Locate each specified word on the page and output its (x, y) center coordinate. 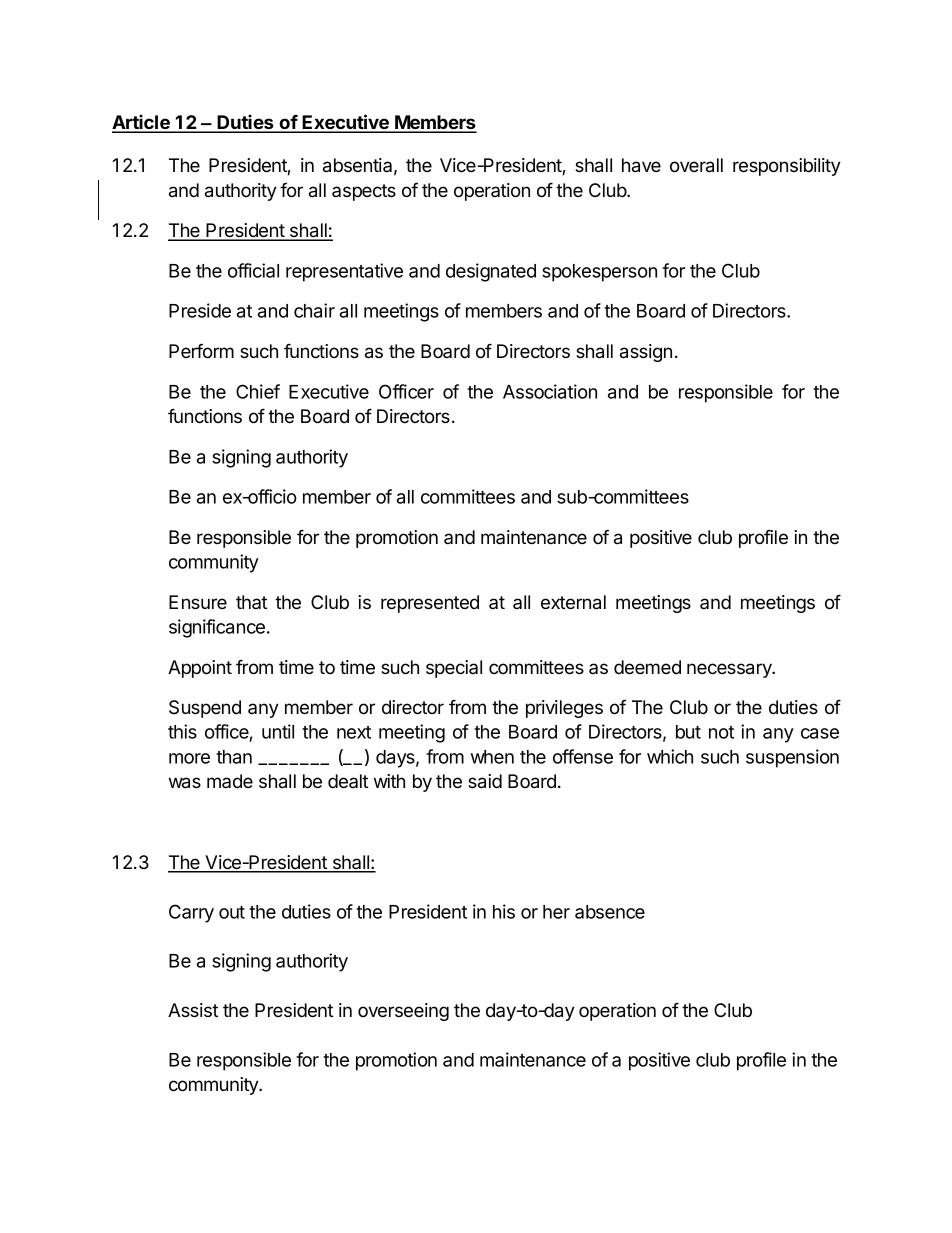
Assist (193, 1010)
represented (430, 604)
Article (142, 123)
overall (696, 165)
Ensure (198, 602)
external (573, 602)
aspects (364, 192)
